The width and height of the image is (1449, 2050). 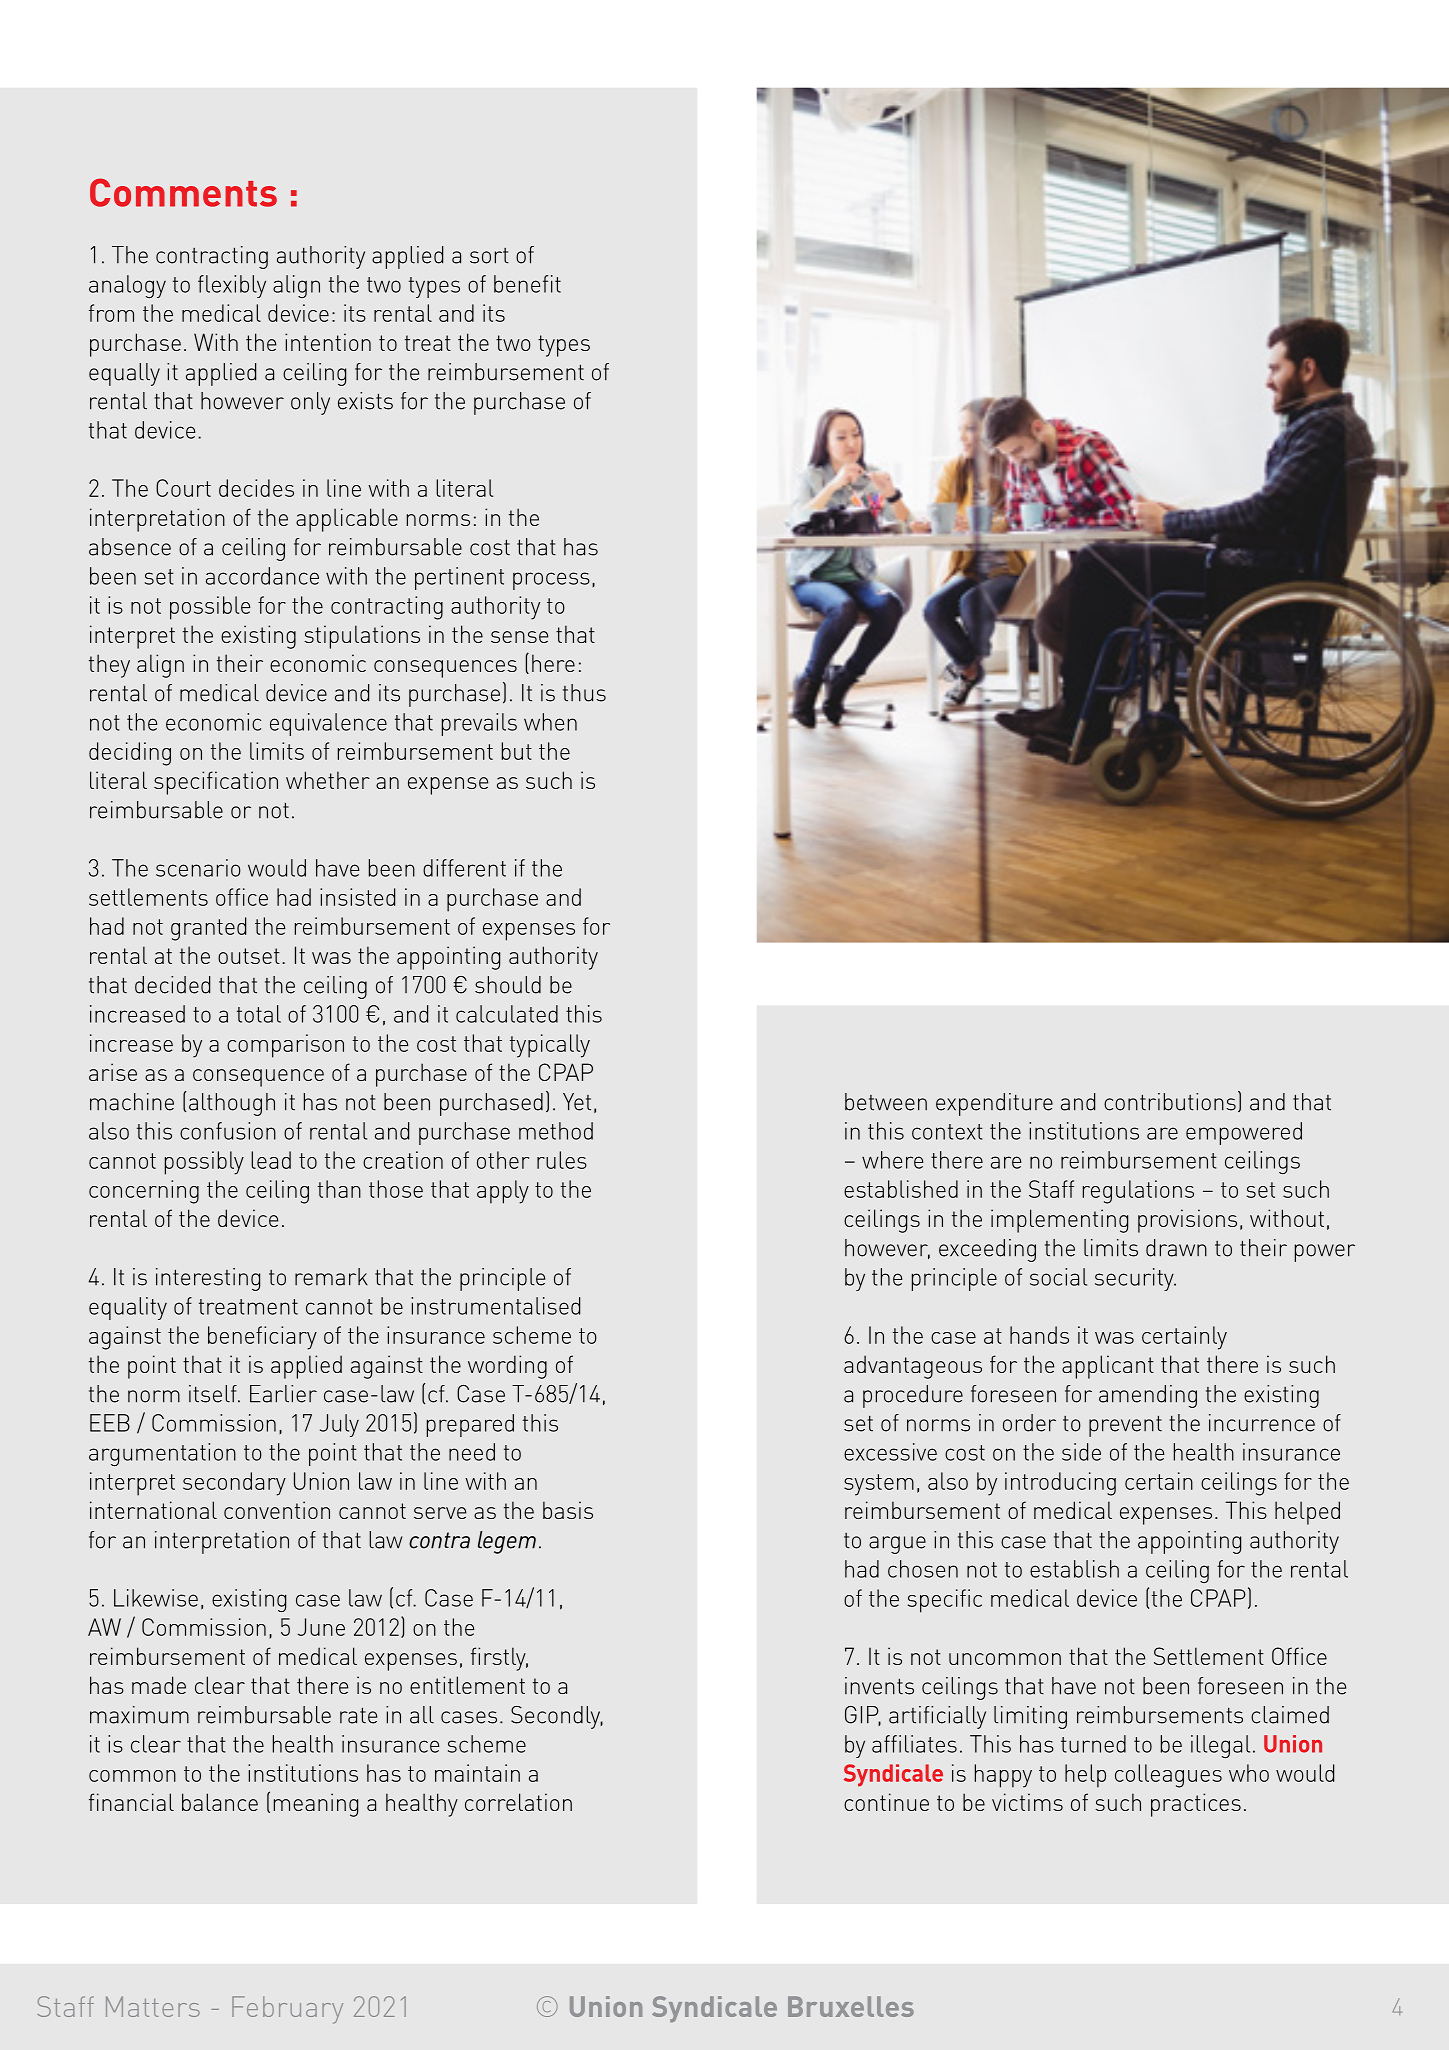 I want to click on flexibly, so click(x=232, y=286).
